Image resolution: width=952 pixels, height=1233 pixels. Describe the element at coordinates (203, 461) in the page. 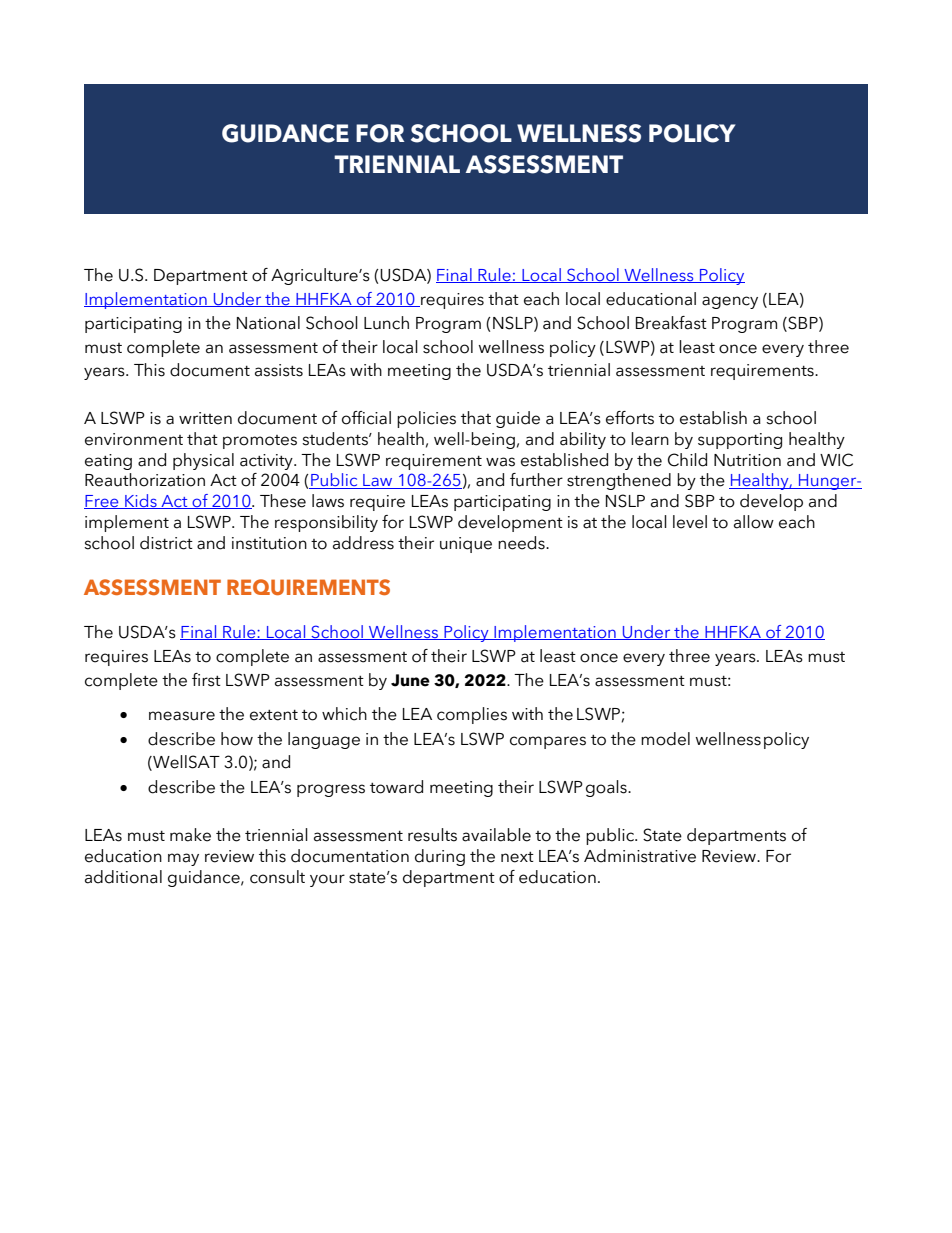

I see `physical` at that location.
